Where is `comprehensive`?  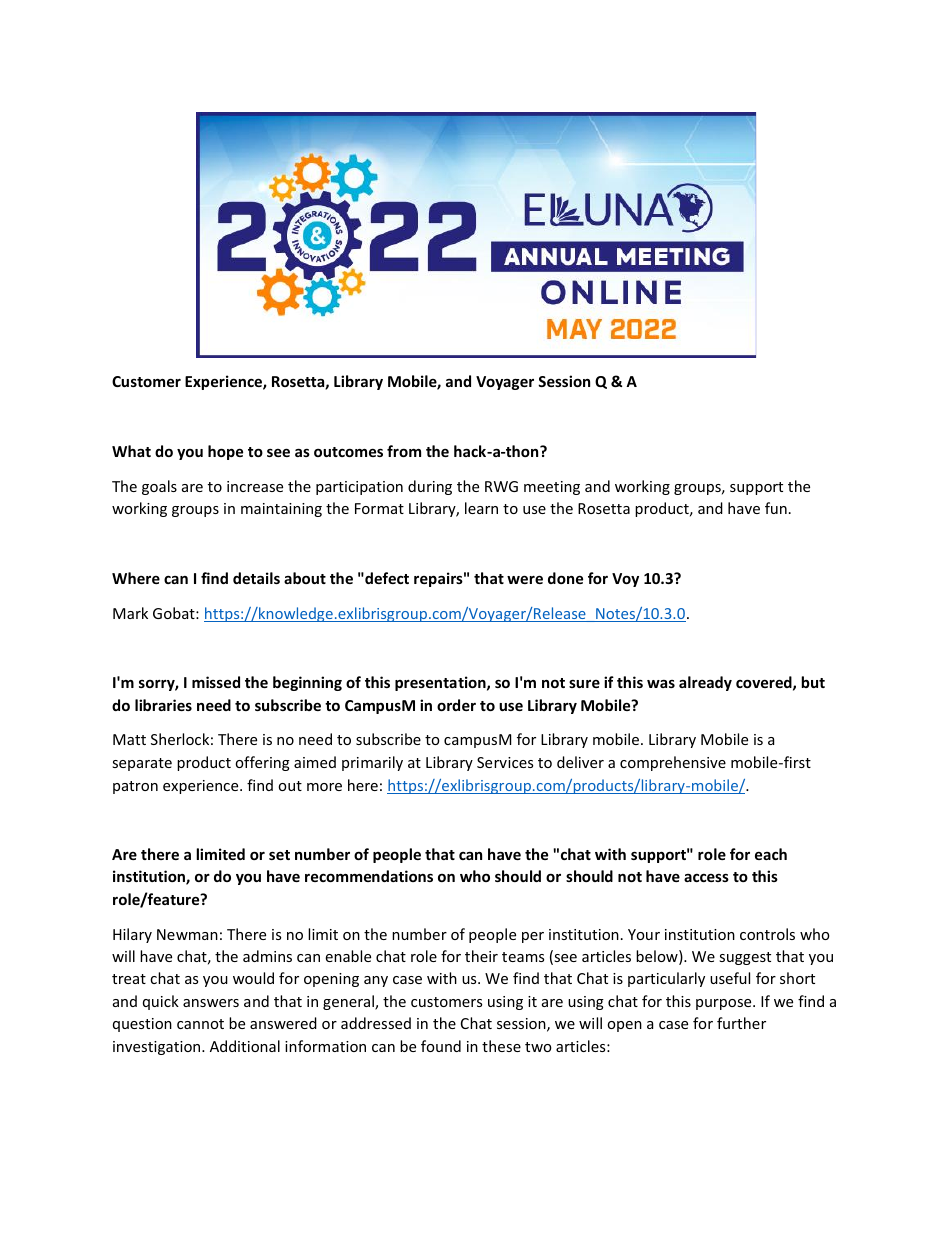 comprehensive is located at coordinates (673, 763).
